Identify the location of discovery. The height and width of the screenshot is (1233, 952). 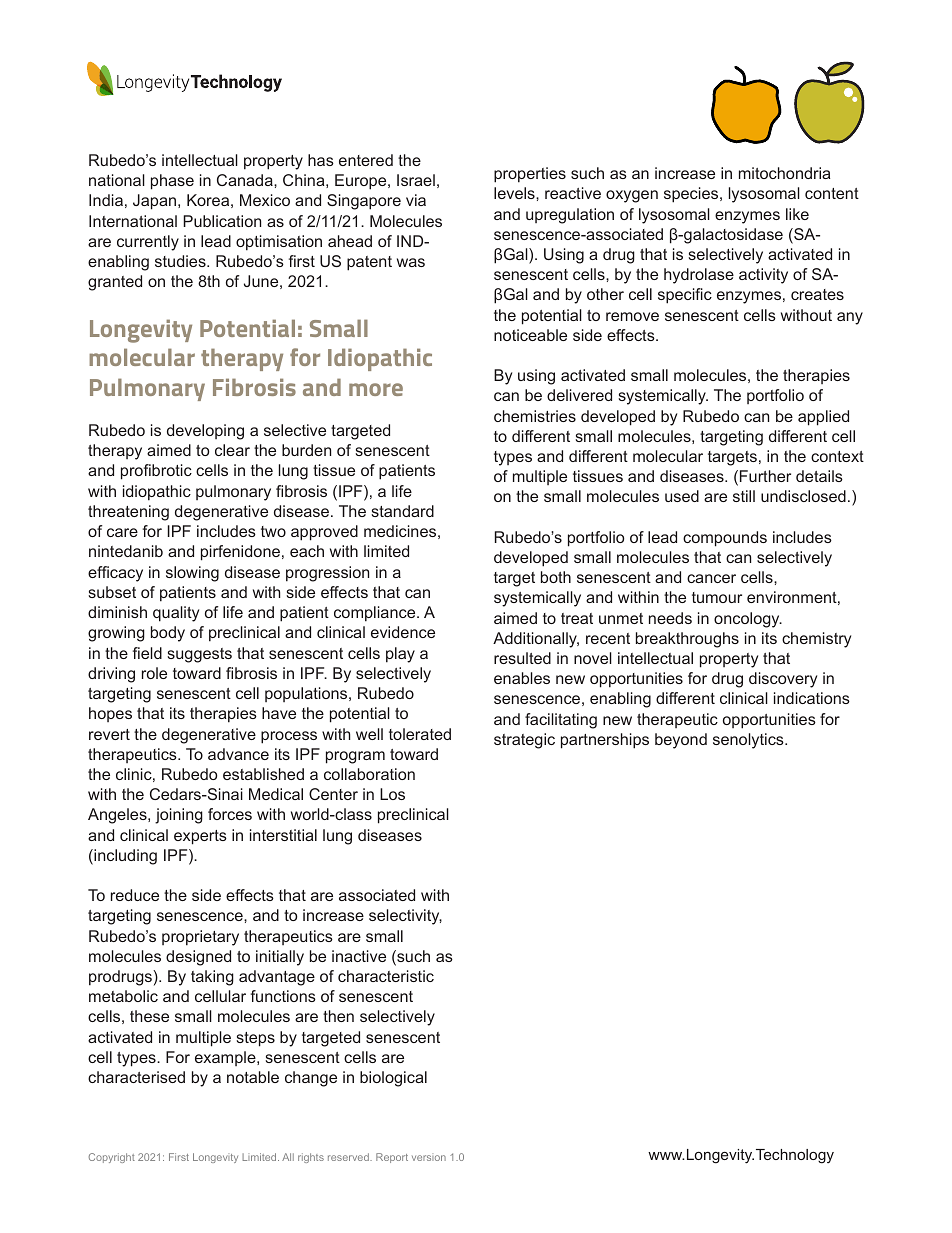
(783, 680).
